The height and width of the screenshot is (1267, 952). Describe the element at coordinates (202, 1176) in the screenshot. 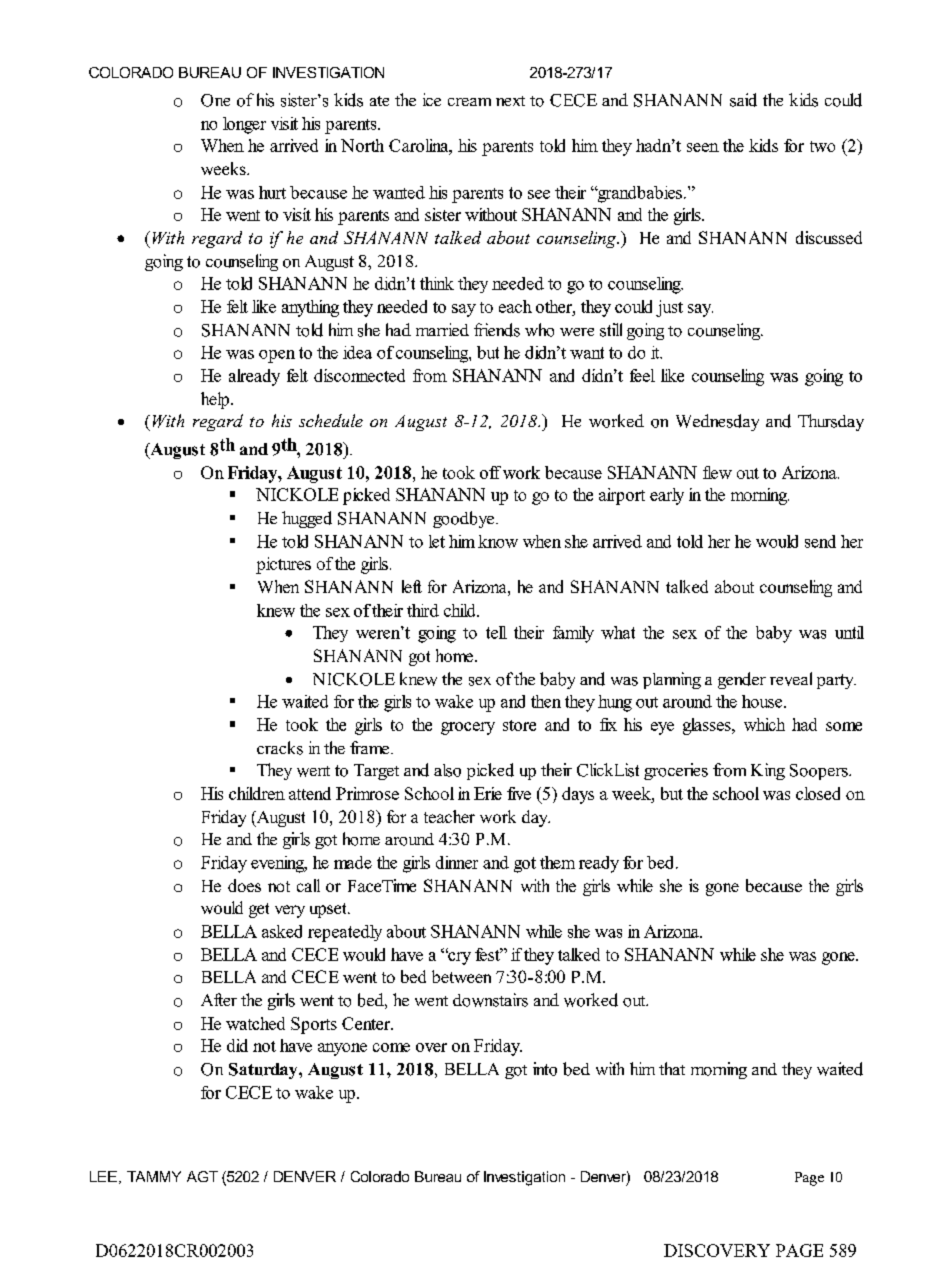

I see `AGT` at that location.
